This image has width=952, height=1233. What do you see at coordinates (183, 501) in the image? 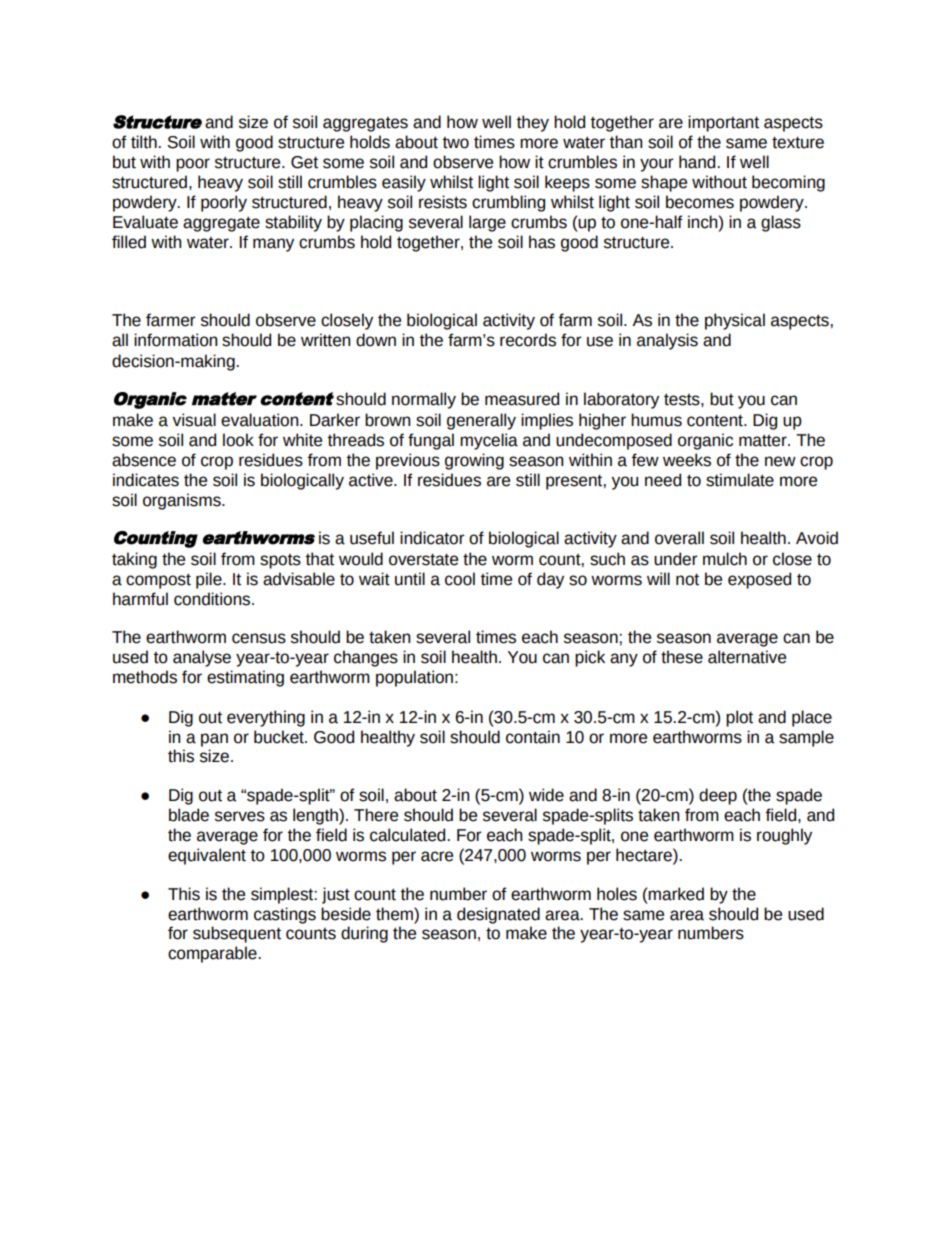
I see `organisms` at bounding box center [183, 501].
